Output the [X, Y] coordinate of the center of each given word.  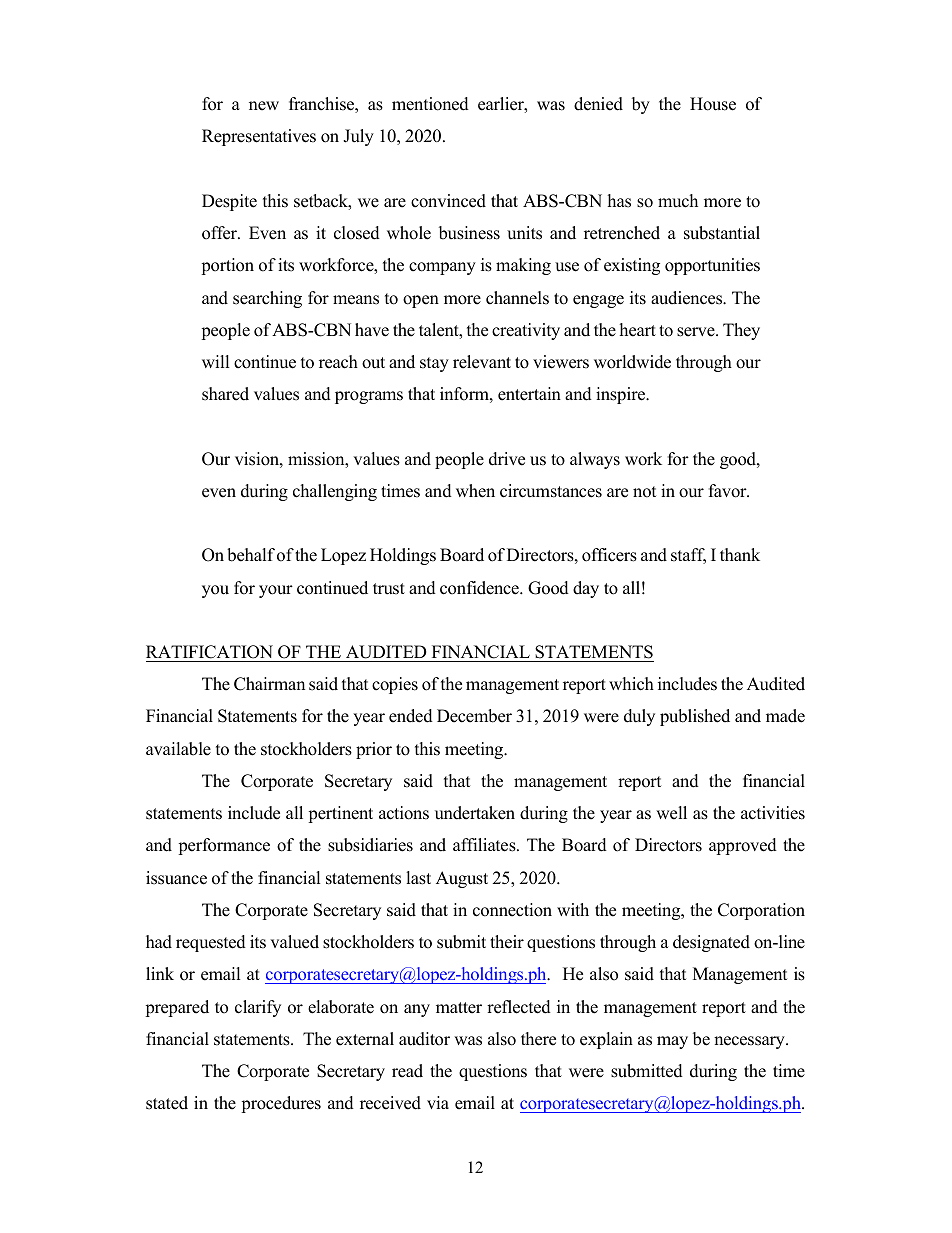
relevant [482, 362]
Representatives [259, 137]
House [713, 104]
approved [743, 846]
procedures [281, 1104]
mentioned [430, 104]
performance [224, 846]
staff [688, 556]
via [438, 1102]
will [215, 361]
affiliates [485, 845]
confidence [480, 588]
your [276, 591]
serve [697, 332]
